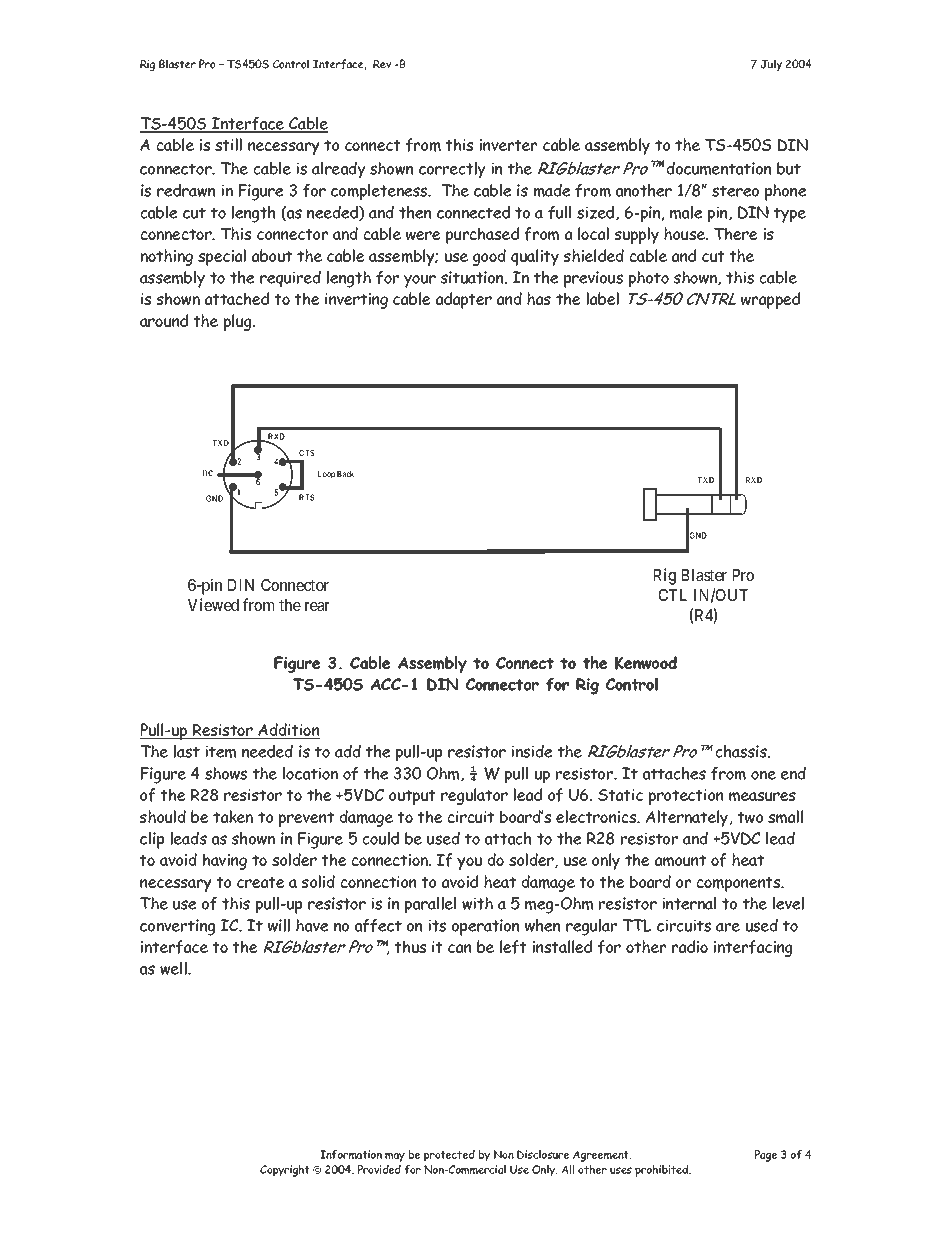  What do you see at coordinates (239, 322) in the screenshot?
I see `plug` at bounding box center [239, 322].
